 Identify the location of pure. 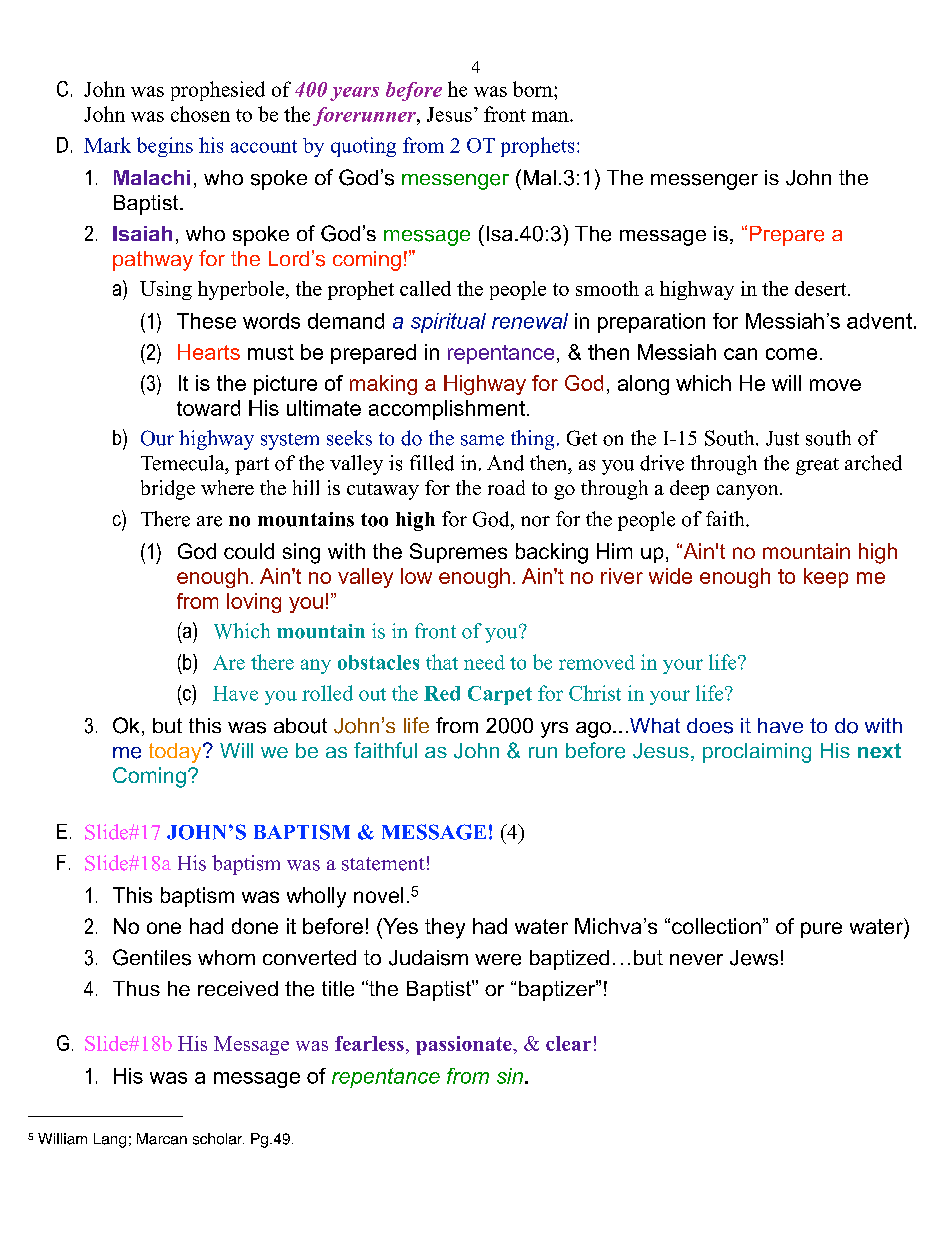
(821, 930).
